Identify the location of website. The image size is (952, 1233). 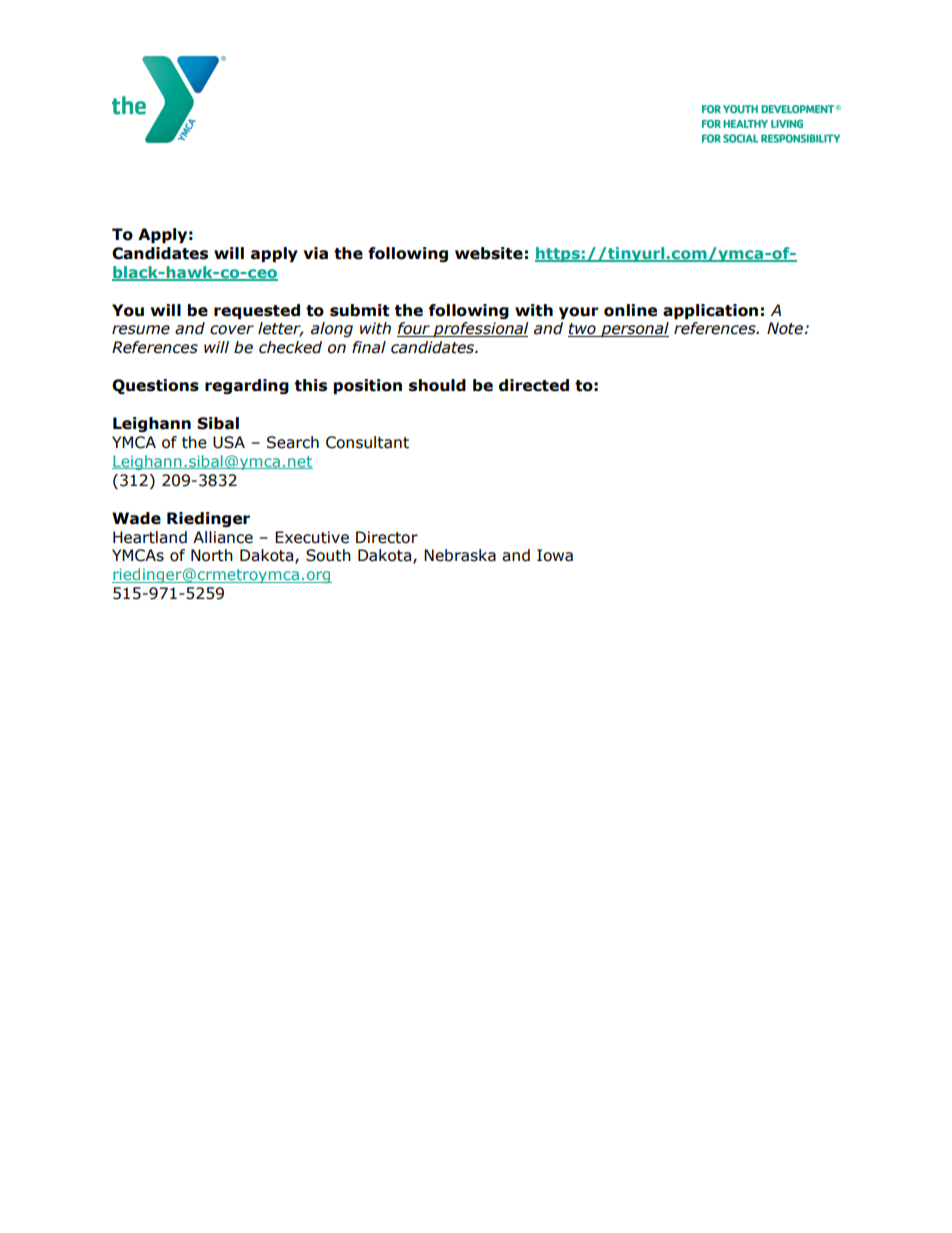
(489, 253).
